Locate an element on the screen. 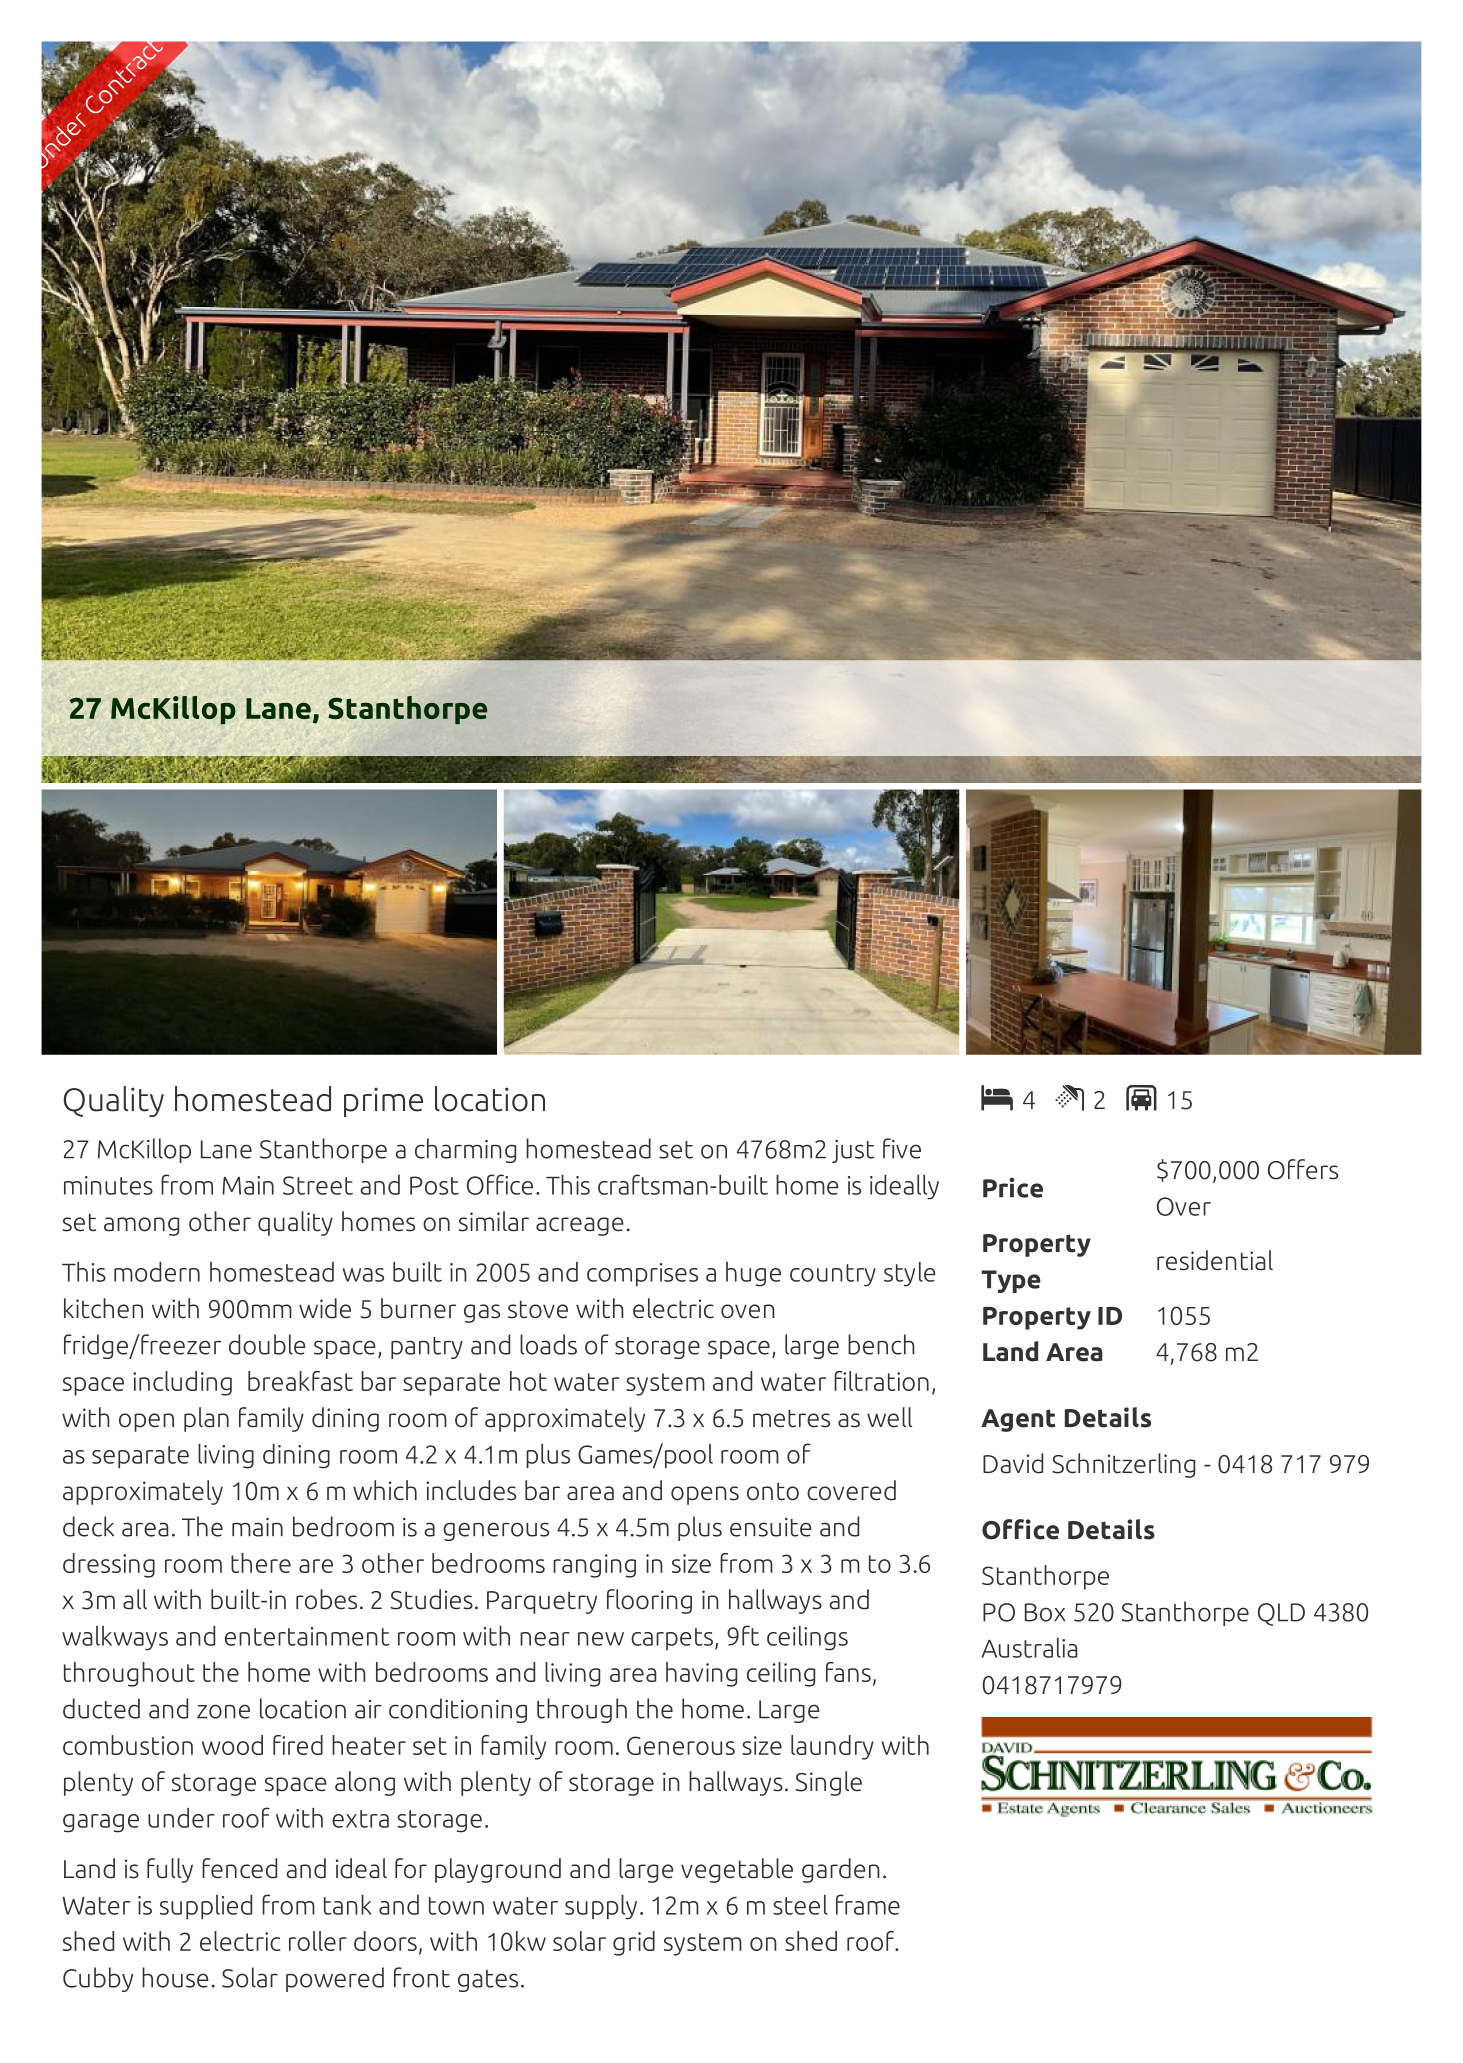 This screenshot has height=2063, width=1463. frame is located at coordinates (868, 1904).
